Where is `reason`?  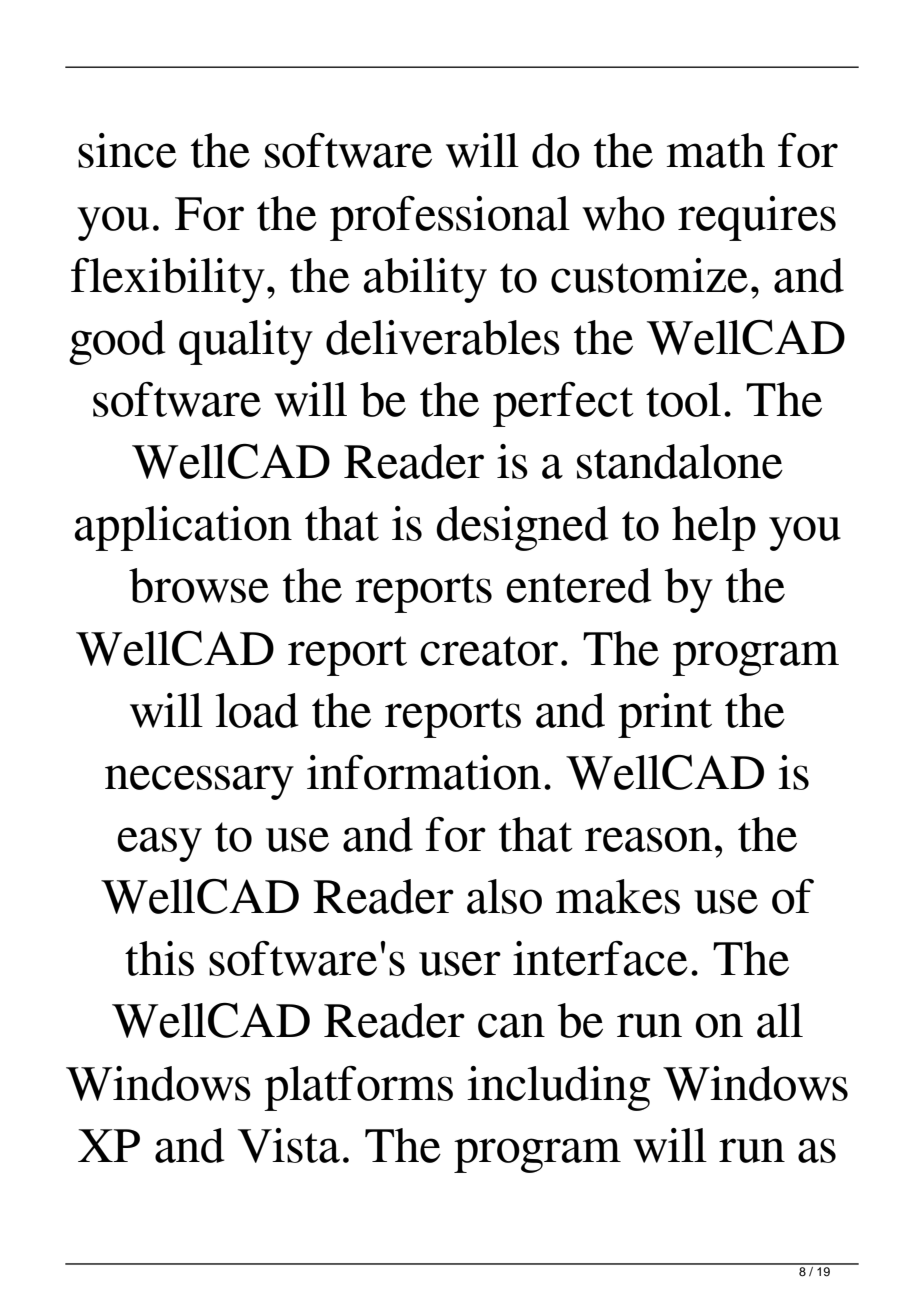
reason is located at coordinates (649, 839).
